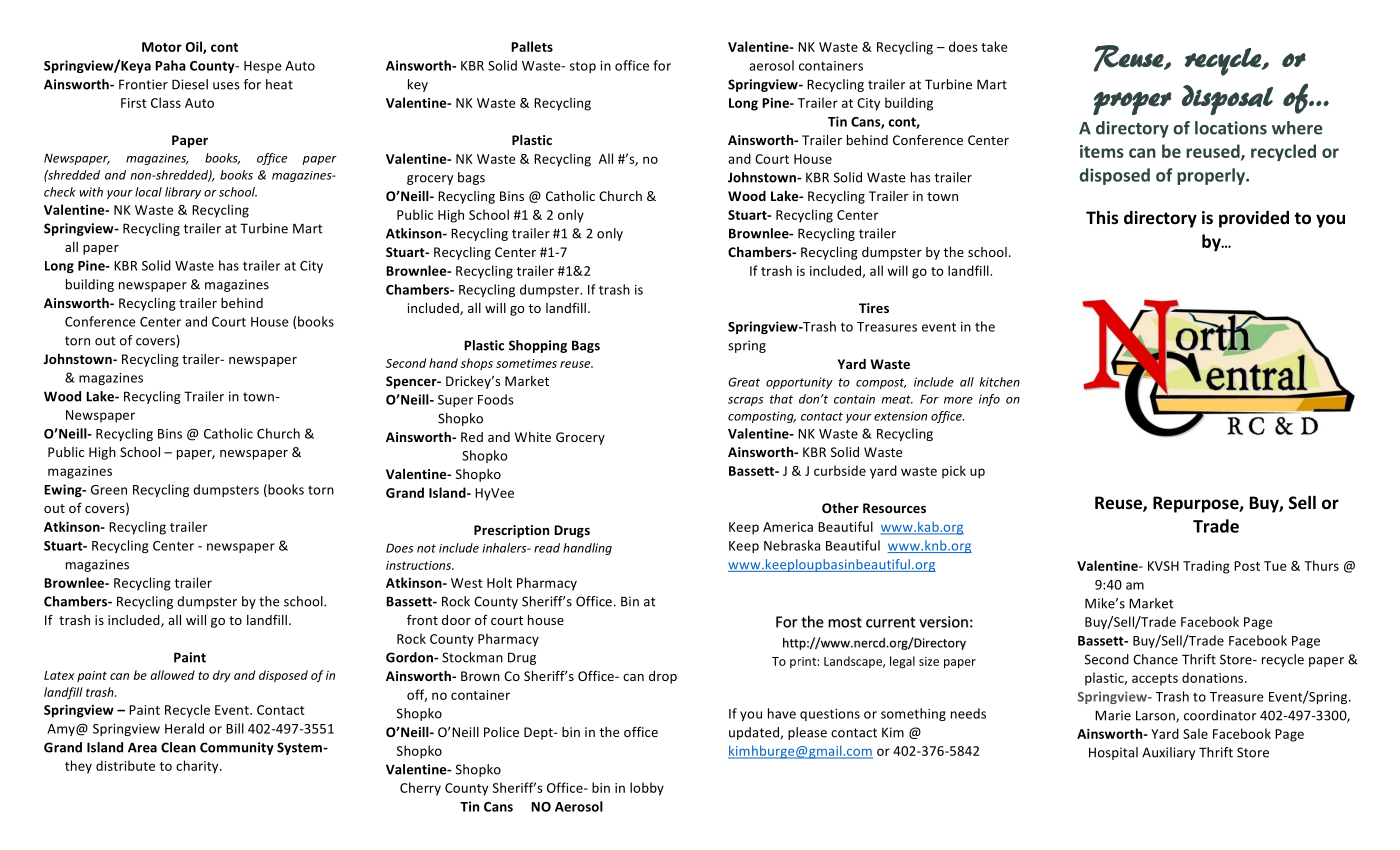 The width and height of the image is (1400, 850). I want to click on shops, so click(477, 364).
